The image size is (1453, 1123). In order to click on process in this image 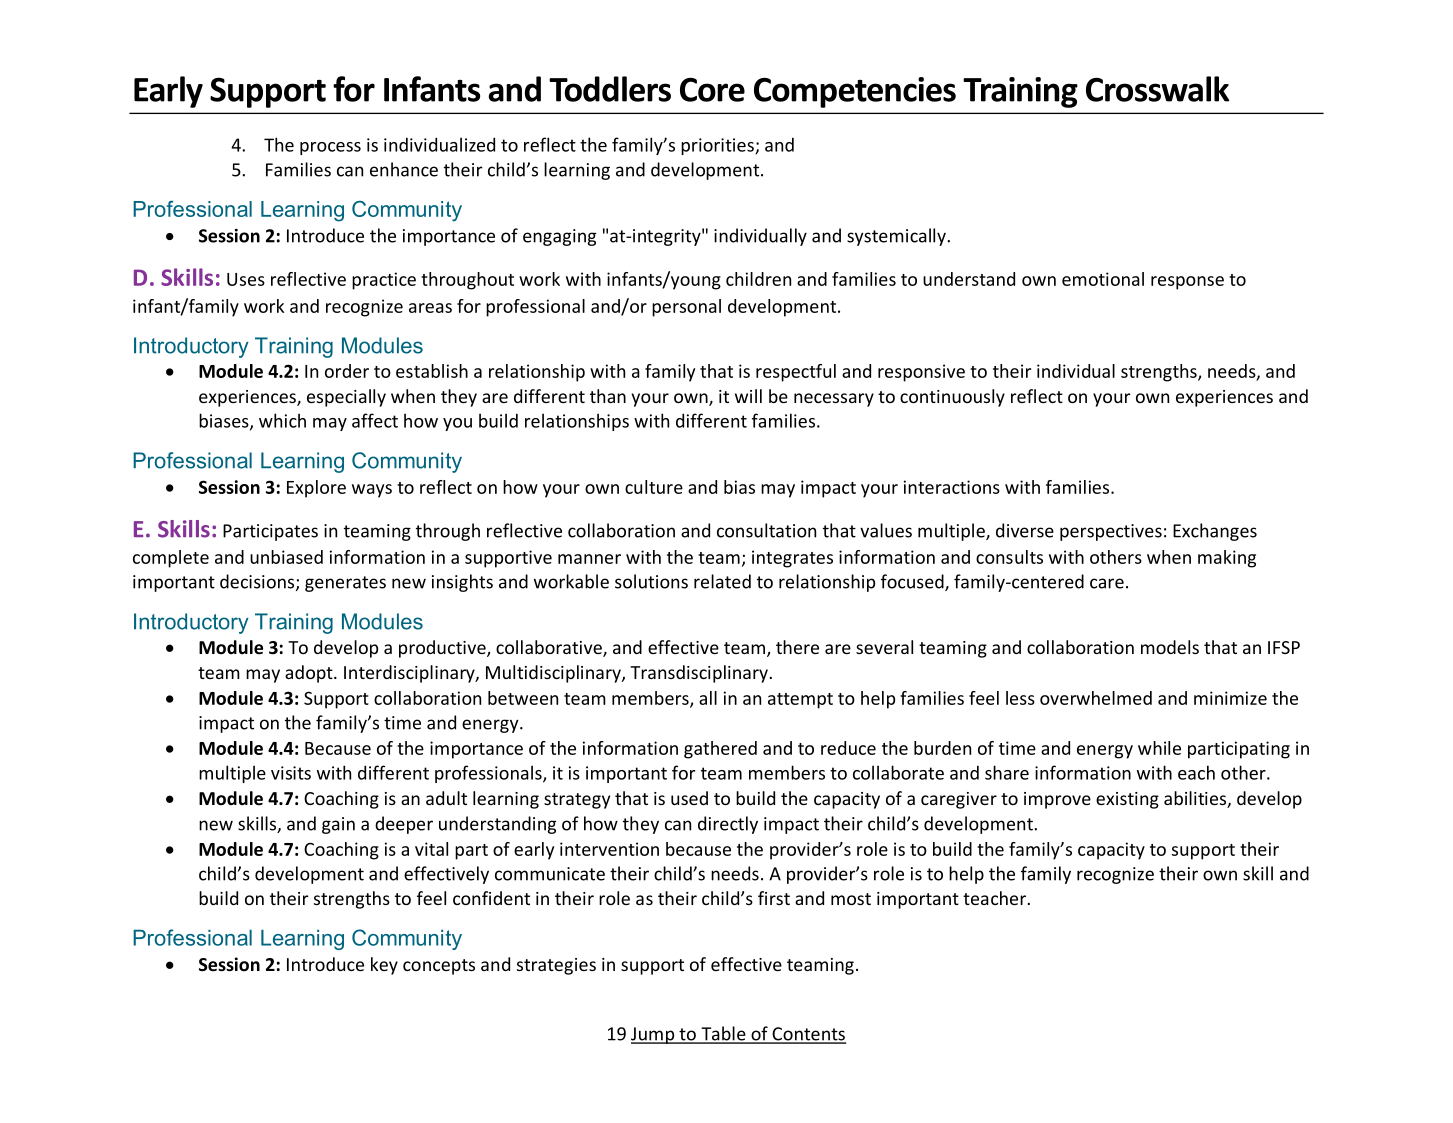, I will do `click(330, 148)`.
